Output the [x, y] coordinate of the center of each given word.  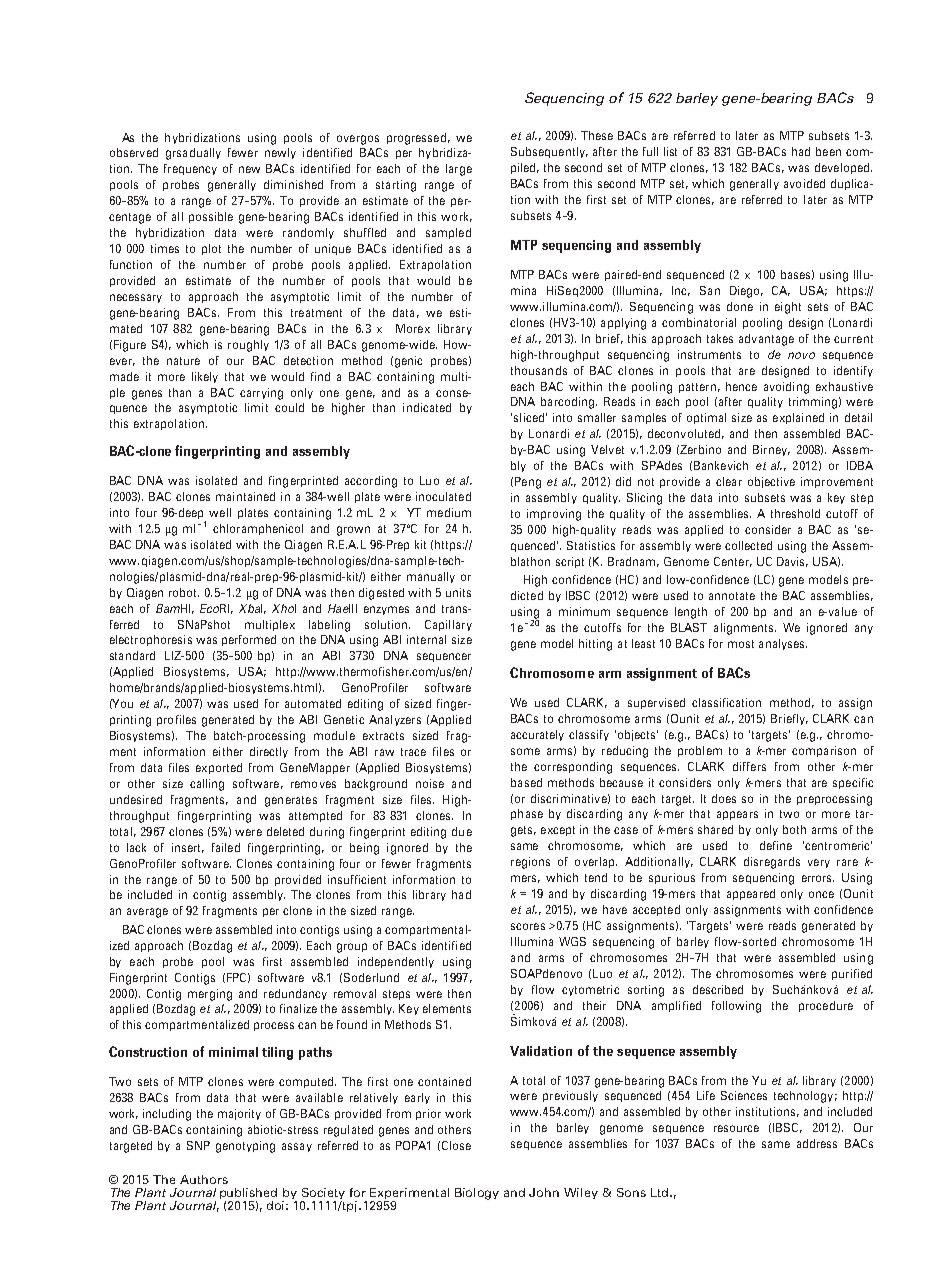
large [459, 170]
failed [226, 847]
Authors [204, 1179]
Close [456, 1145]
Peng [528, 483]
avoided [804, 183]
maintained [245, 496]
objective [771, 482]
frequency [190, 169]
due [462, 831]
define [776, 845]
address [817, 1143]
